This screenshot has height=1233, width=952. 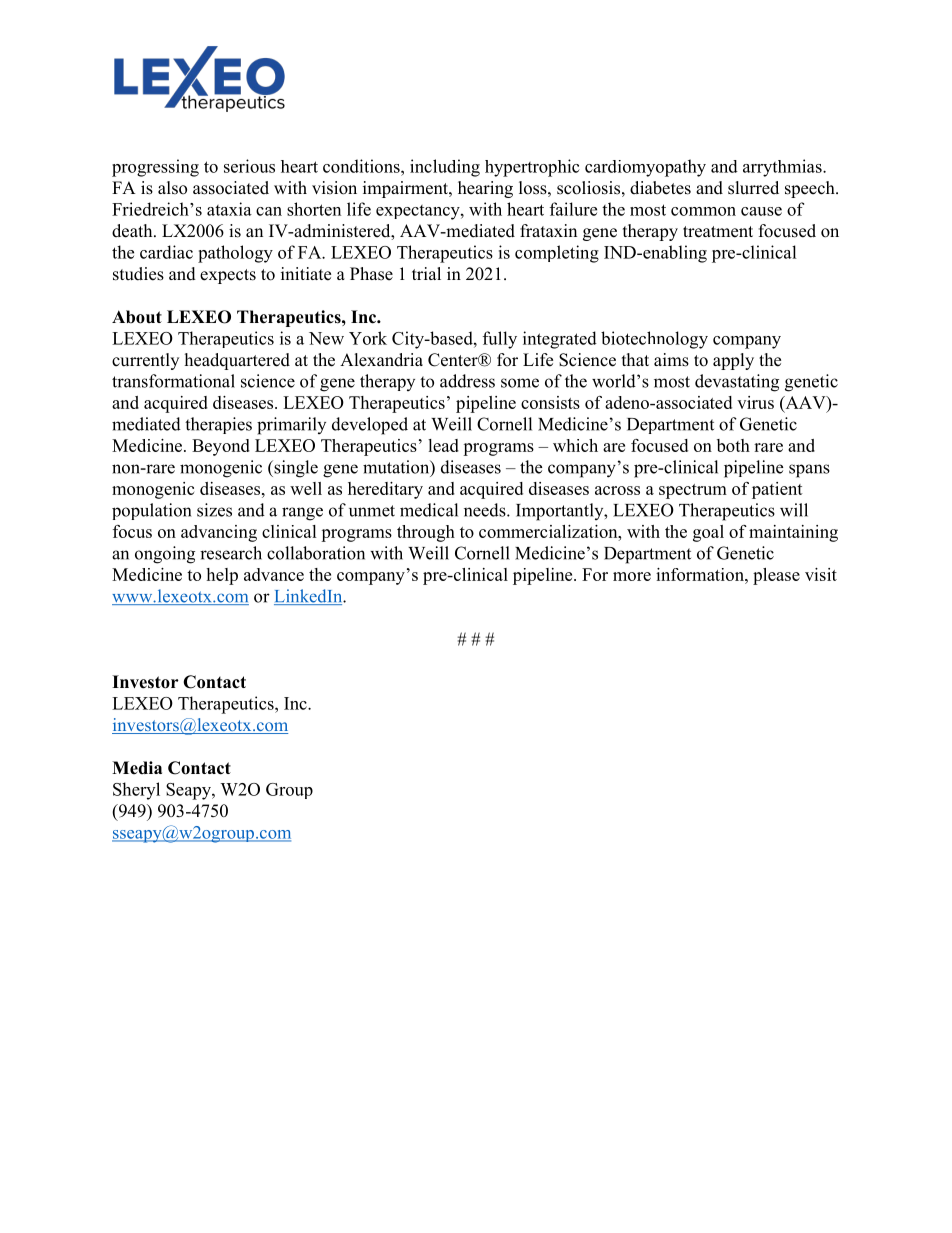 What do you see at coordinates (632, 576) in the screenshot?
I see `more` at bounding box center [632, 576].
